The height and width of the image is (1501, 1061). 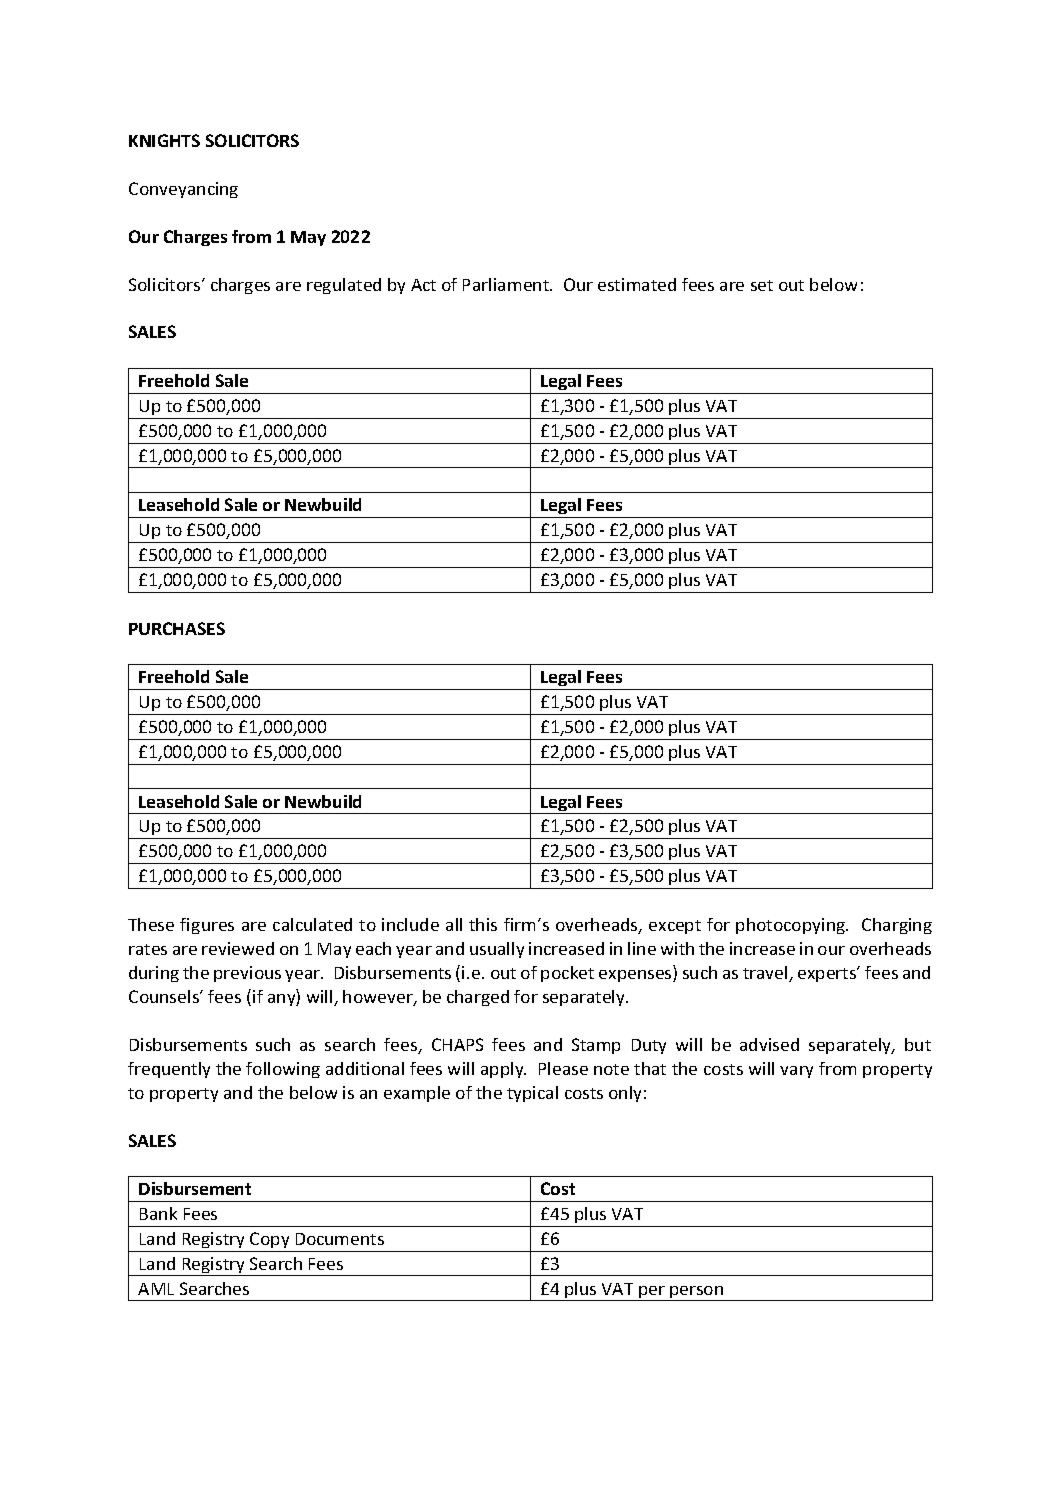 I want to click on Charging, so click(x=897, y=926).
